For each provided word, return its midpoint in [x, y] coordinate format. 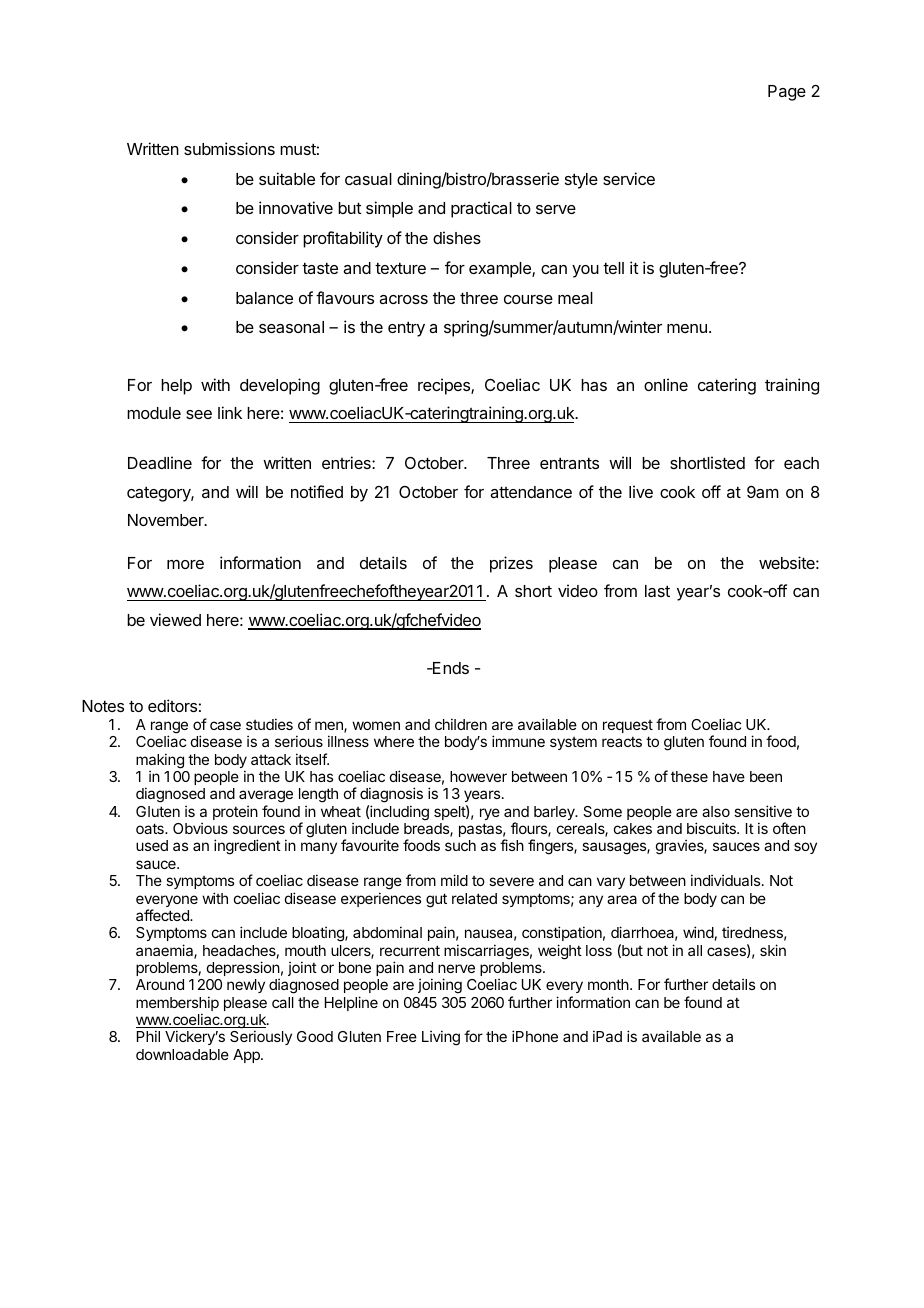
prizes [511, 564]
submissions [229, 148]
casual [368, 179]
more [185, 564]
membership [177, 1005]
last [657, 591]
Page [787, 93]
